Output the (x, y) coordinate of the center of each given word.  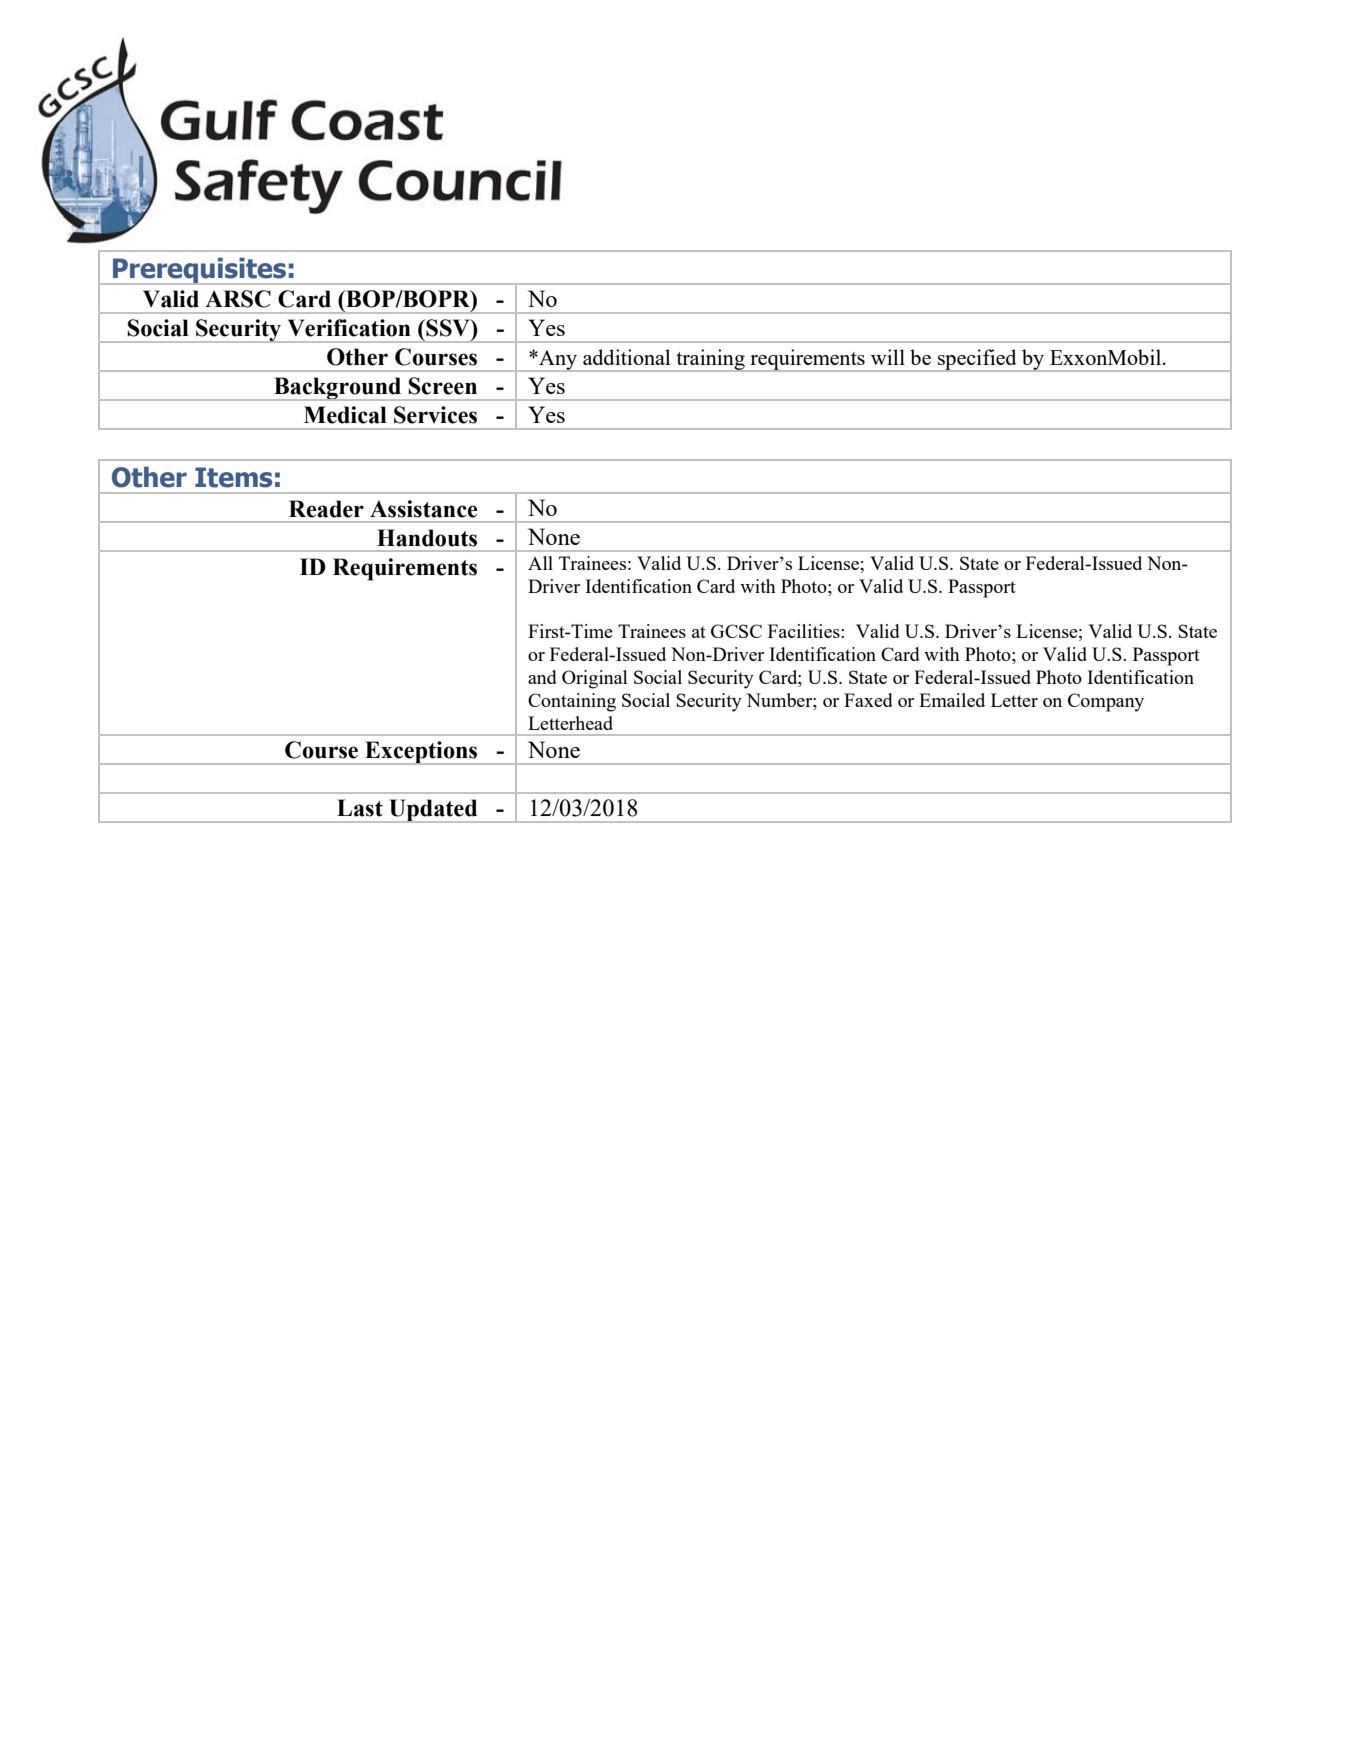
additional (626, 357)
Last (360, 808)
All (540, 563)
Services (435, 415)
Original (595, 679)
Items (233, 477)
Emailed (952, 700)
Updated (433, 811)
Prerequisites (200, 271)
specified (977, 360)
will (888, 357)
